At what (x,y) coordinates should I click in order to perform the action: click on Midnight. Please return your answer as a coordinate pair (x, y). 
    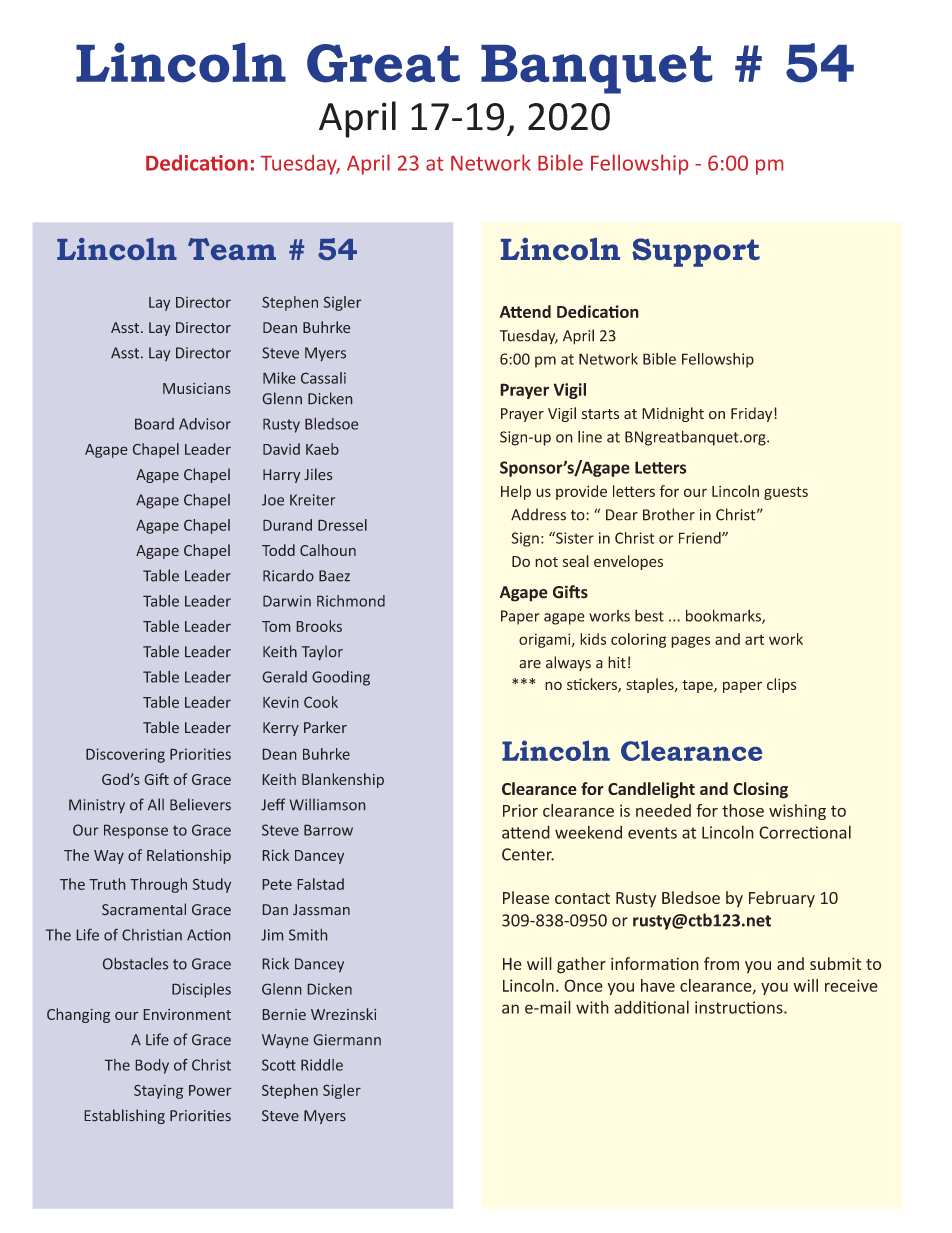
    Looking at the image, I should click on (673, 414).
